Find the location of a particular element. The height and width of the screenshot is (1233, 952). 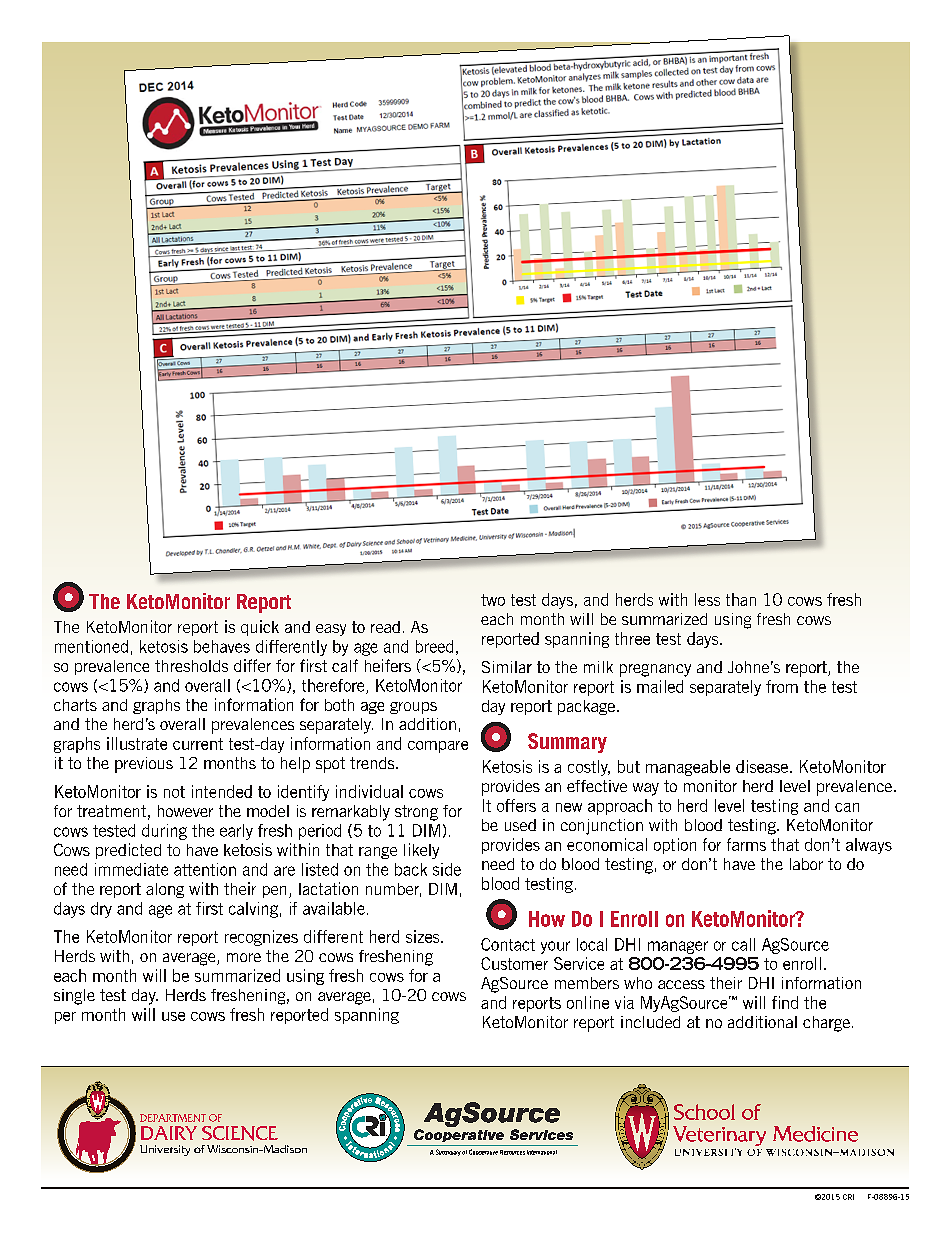

quick is located at coordinates (260, 628).
